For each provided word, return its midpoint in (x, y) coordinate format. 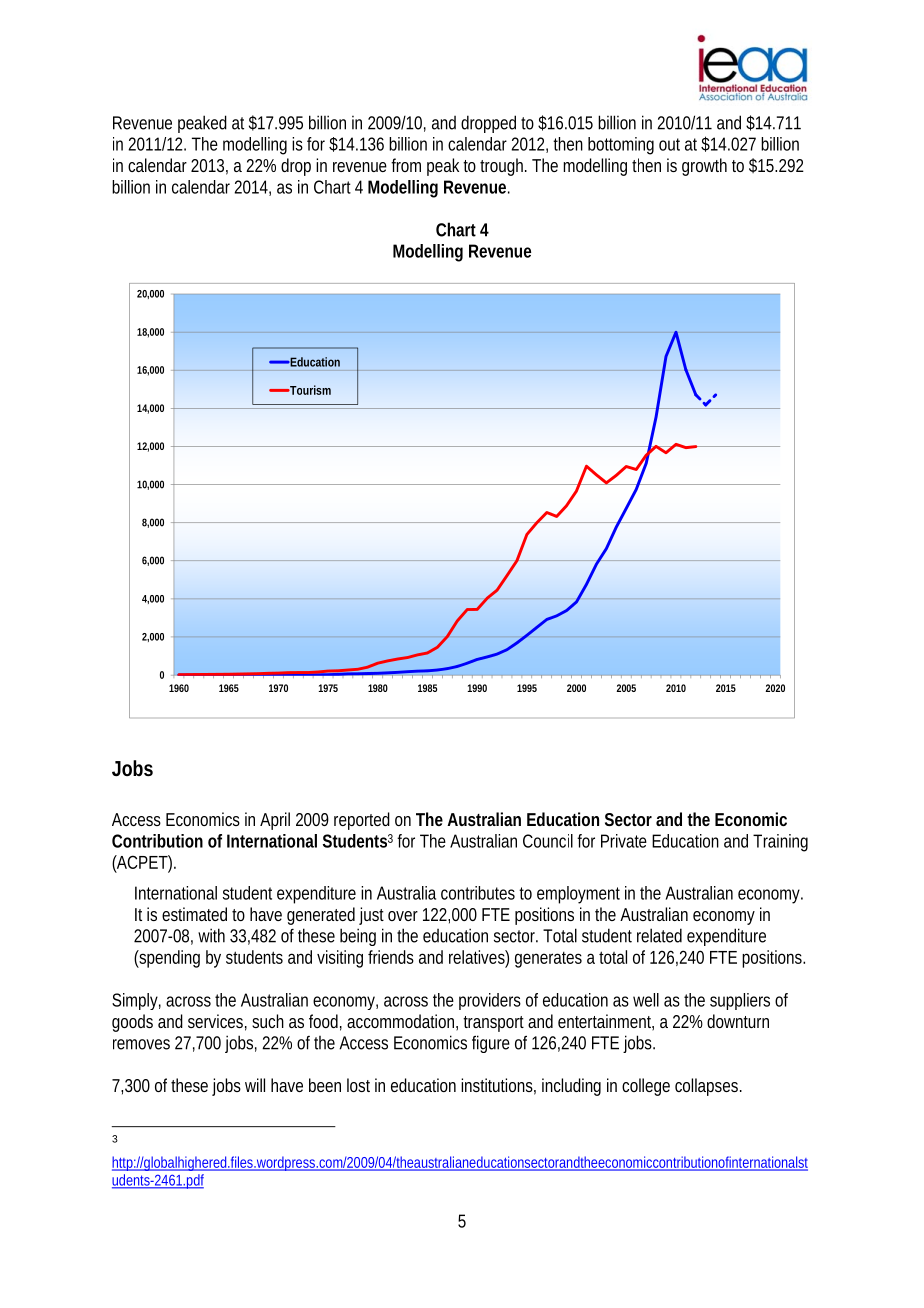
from (406, 165)
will (255, 1085)
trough (503, 167)
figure (491, 1044)
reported (362, 821)
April (275, 821)
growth (704, 167)
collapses (708, 1087)
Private (624, 841)
